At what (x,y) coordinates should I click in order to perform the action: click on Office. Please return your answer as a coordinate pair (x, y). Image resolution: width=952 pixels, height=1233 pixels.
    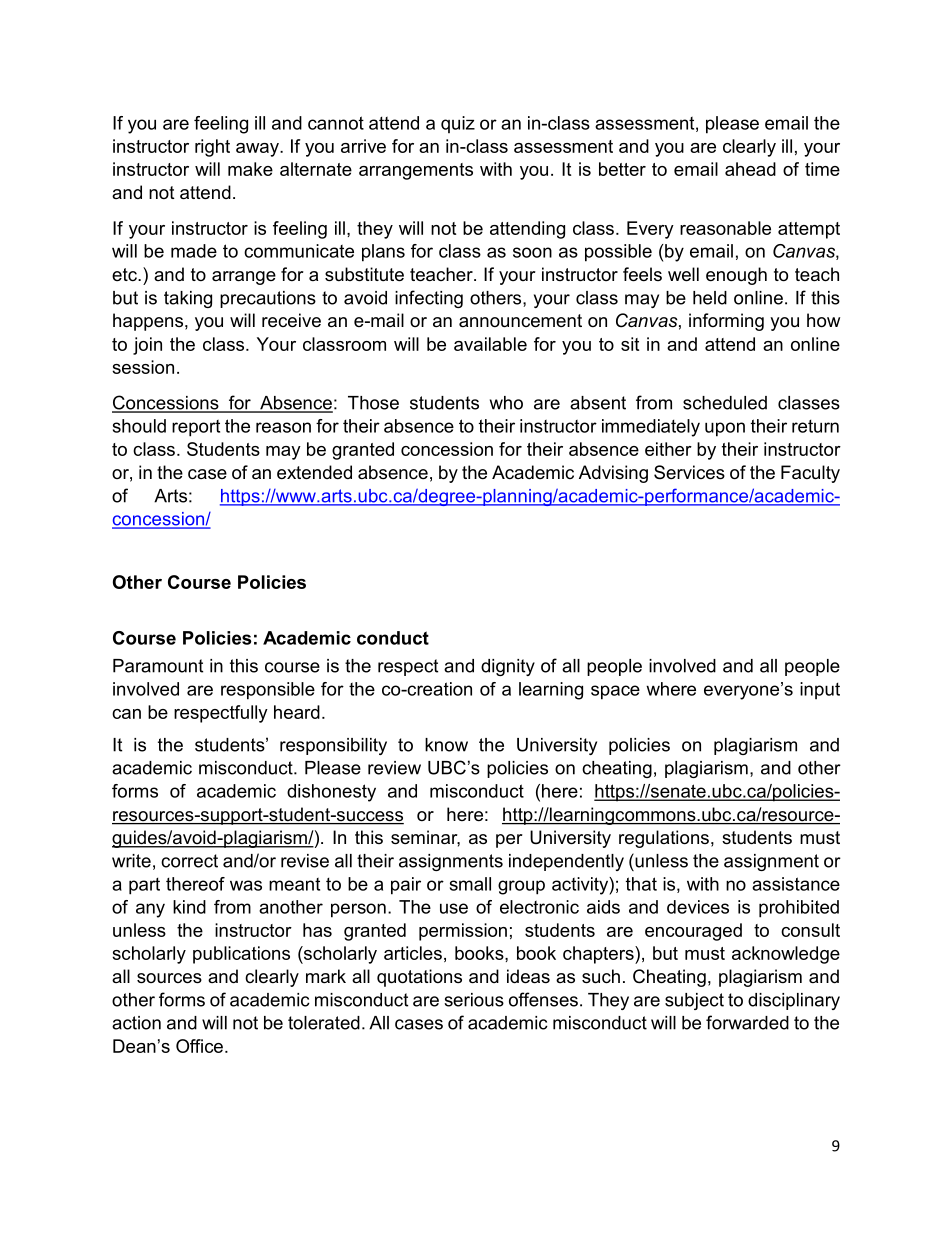
    Looking at the image, I should click on (199, 1046).
